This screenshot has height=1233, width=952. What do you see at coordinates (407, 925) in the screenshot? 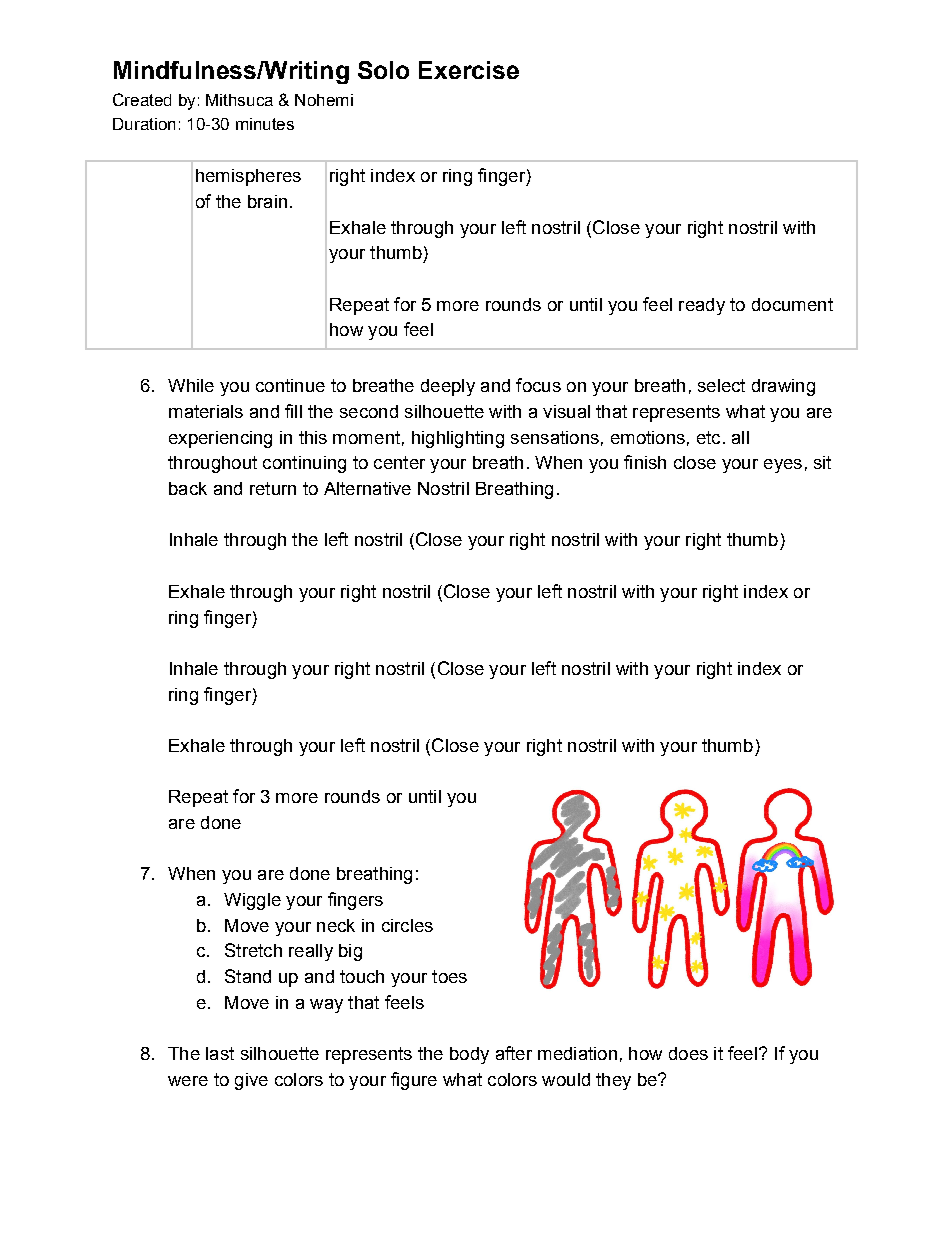
I see `circles` at bounding box center [407, 925].
